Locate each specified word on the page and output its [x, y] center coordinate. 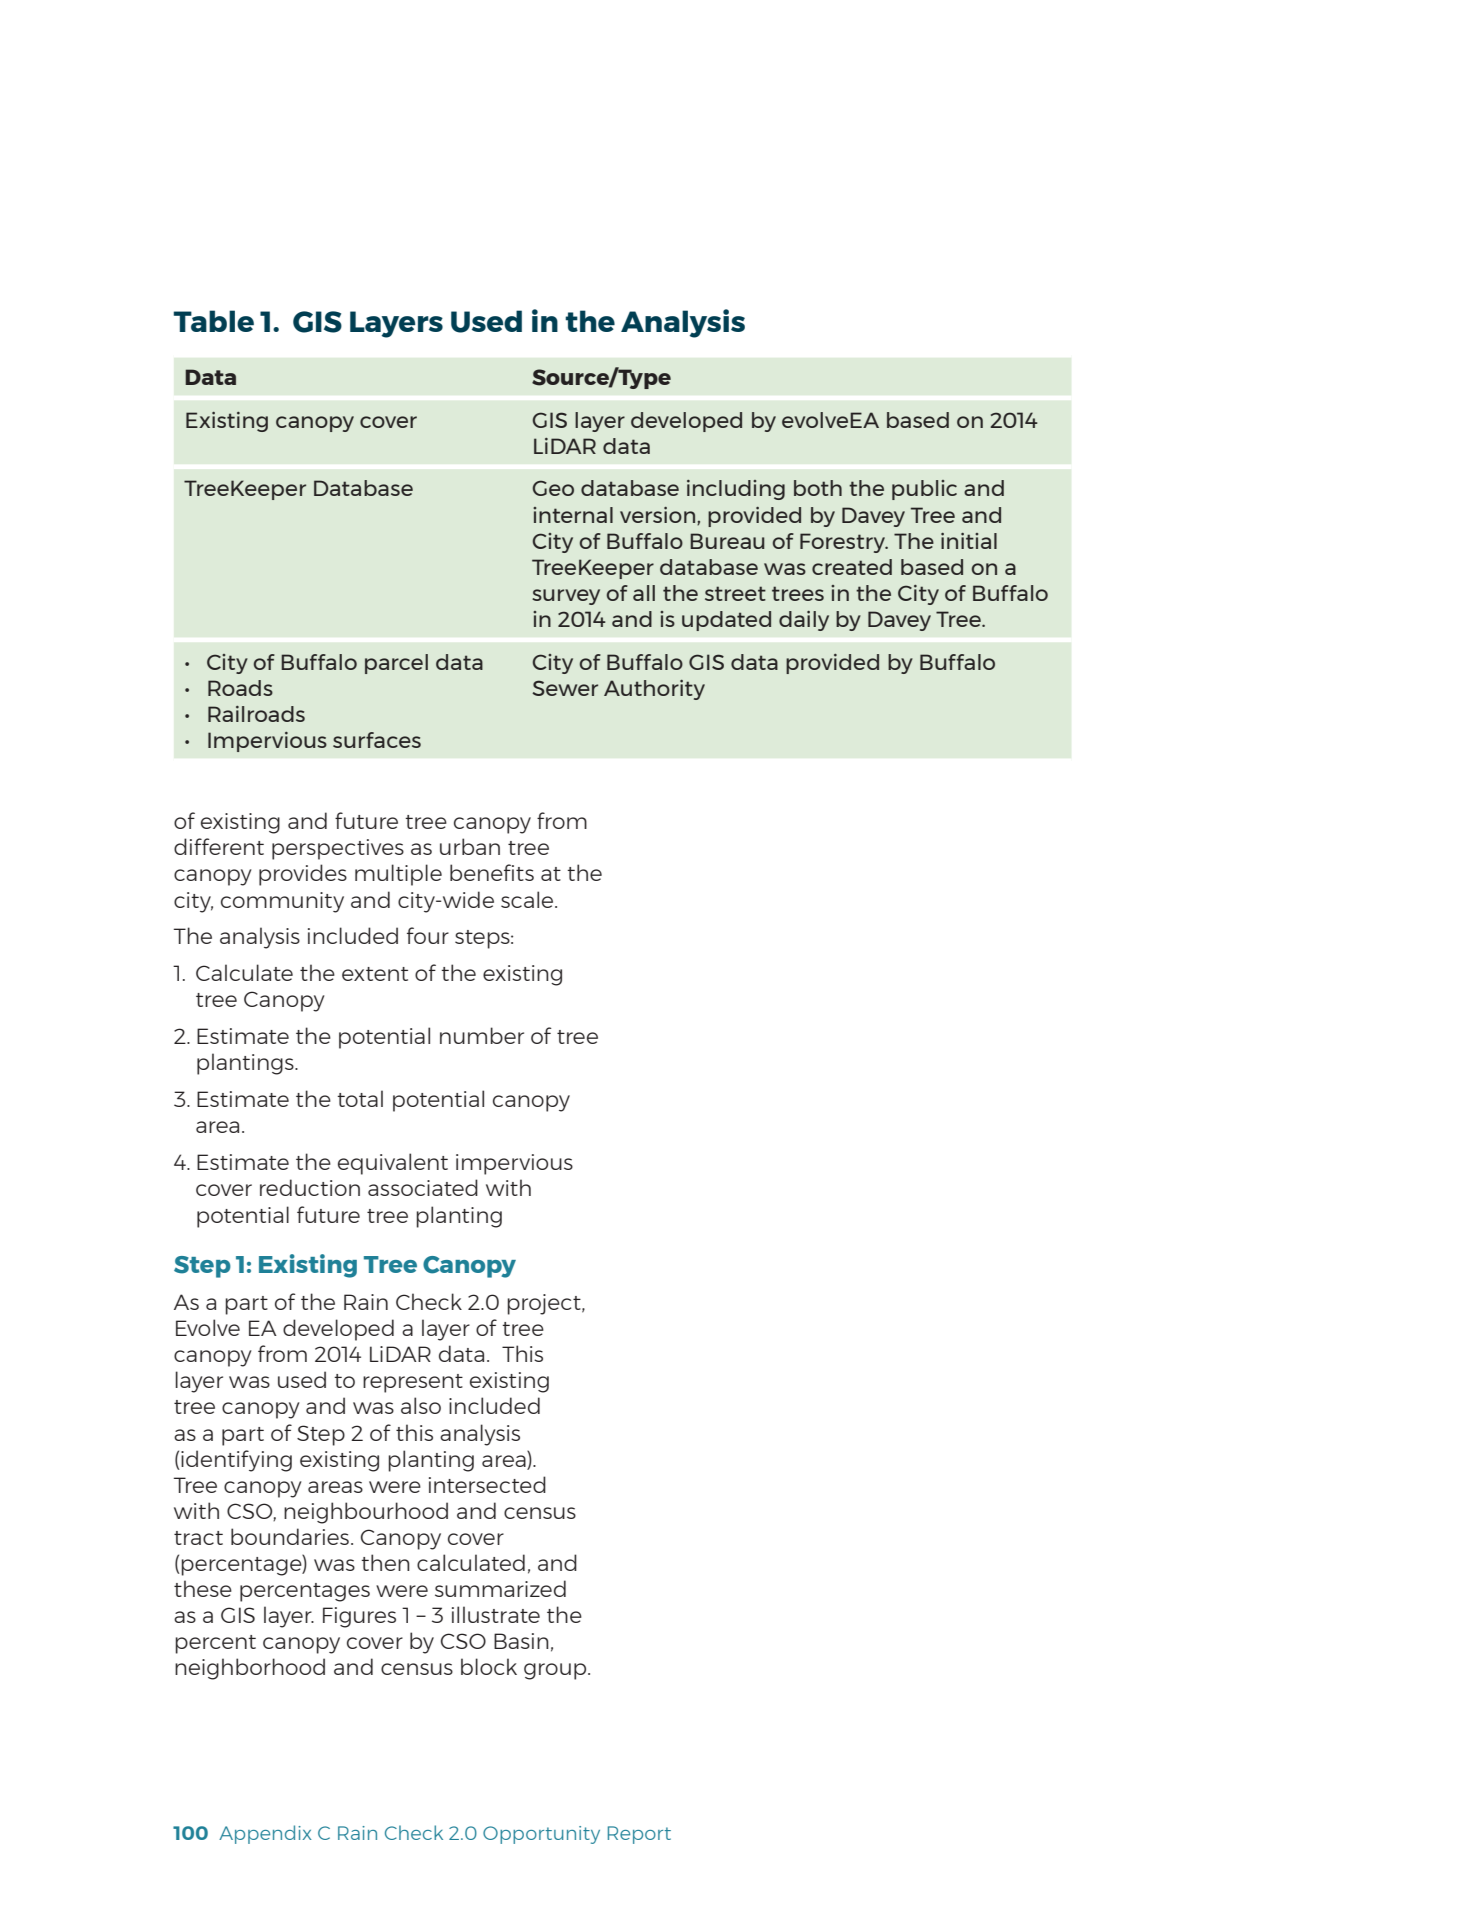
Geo [553, 488]
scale [528, 899]
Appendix [265, 1834]
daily [804, 621]
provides [303, 875]
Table [213, 321]
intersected [487, 1484]
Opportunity [541, 1835]
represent [413, 1383]
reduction [310, 1187]
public [924, 490]
